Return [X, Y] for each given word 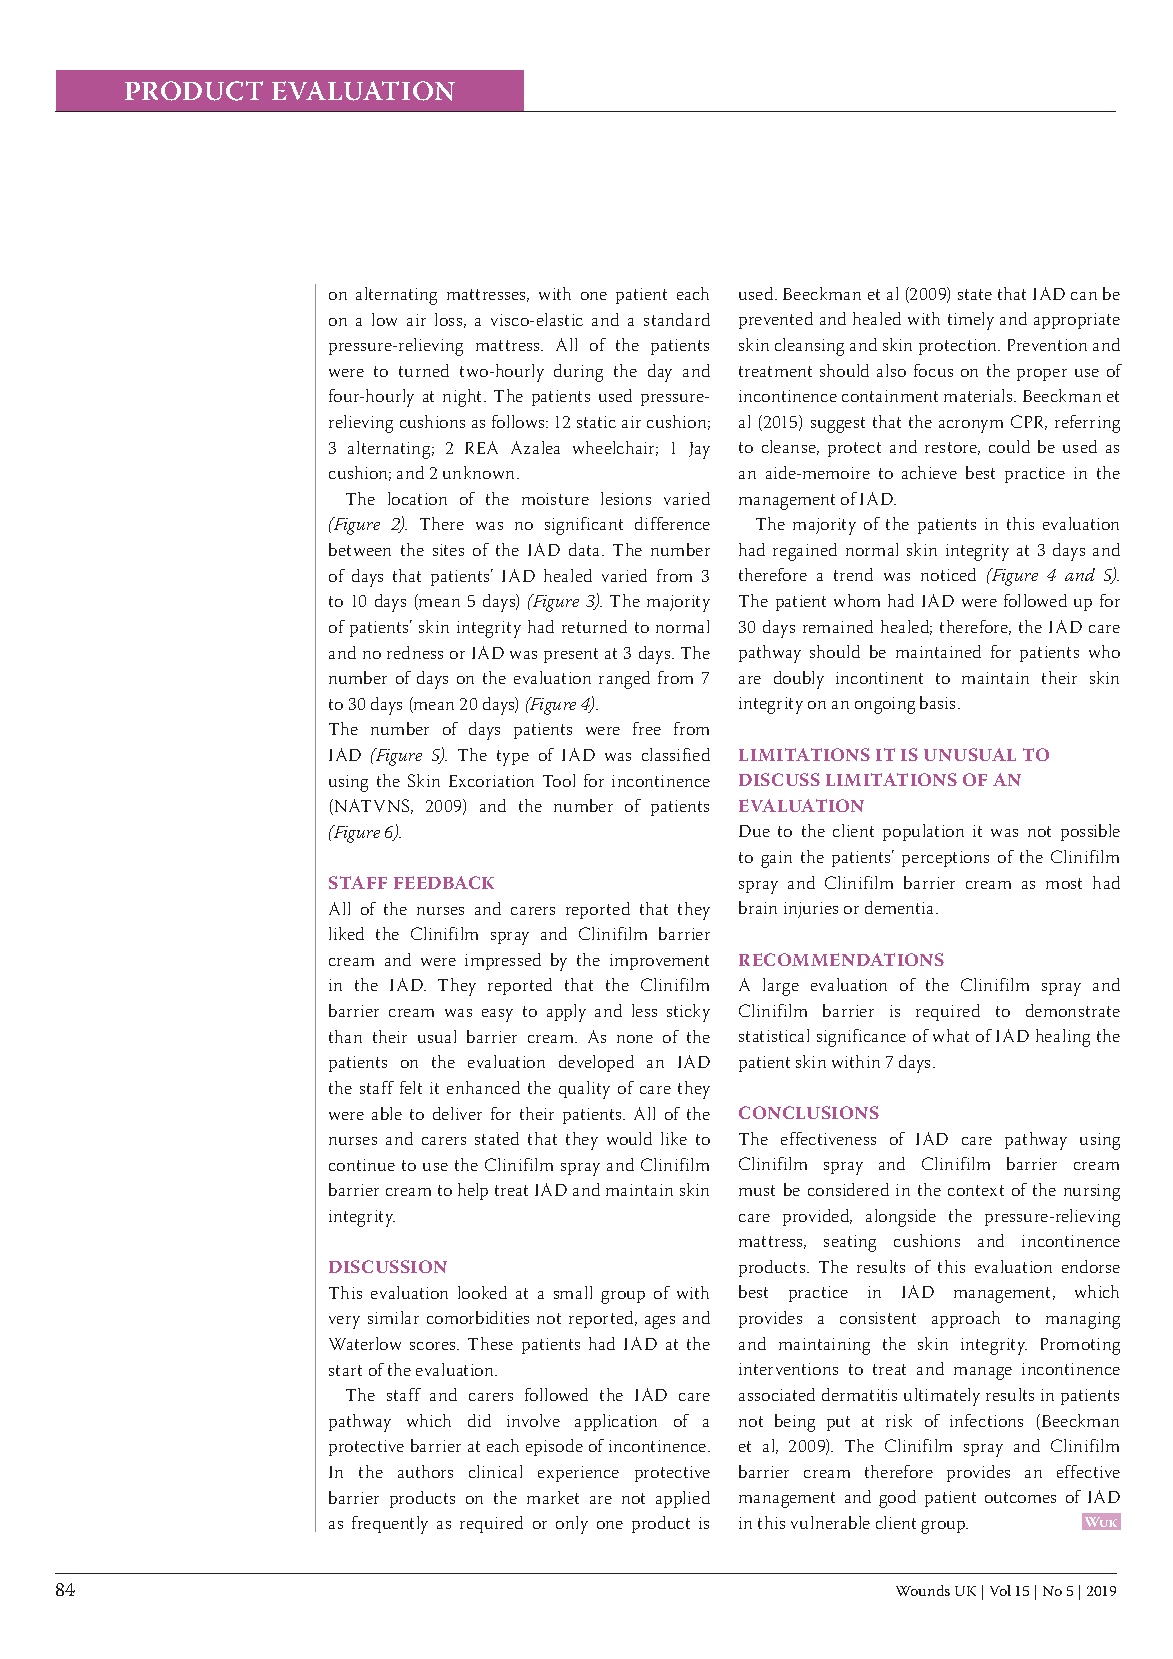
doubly [799, 680]
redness [415, 652]
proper [1042, 375]
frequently [390, 1525]
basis [939, 702]
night [464, 398]
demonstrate [1073, 1010]
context [976, 1190]
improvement [659, 962]
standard [677, 319]
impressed [503, 961]
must [757, 1190]
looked [482, 1292]
